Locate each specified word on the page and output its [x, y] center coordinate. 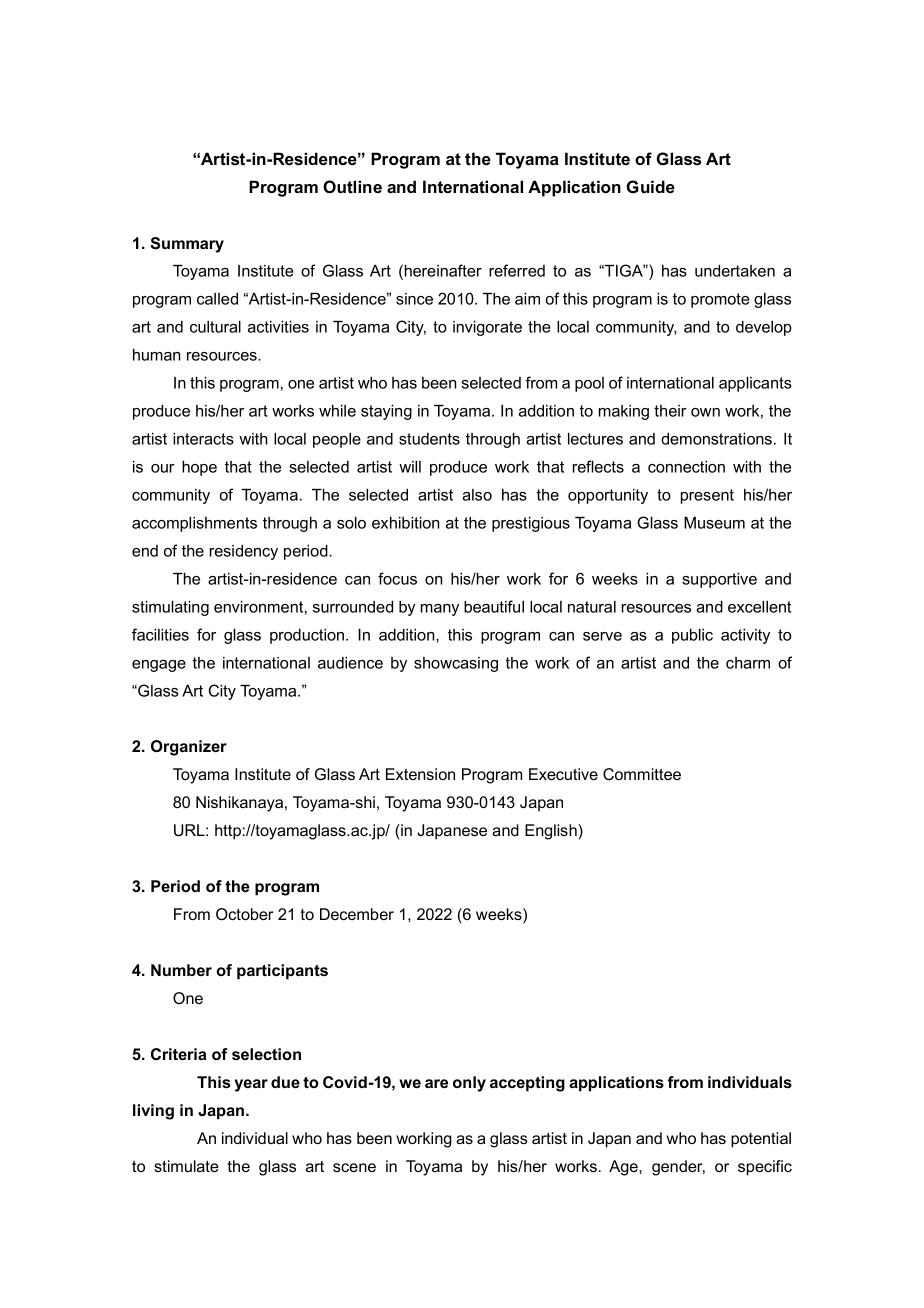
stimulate [186, 1166]
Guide [651, 186]
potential [761, 1140]
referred [517, 270]
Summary [187, 245]
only [469, 1084]
